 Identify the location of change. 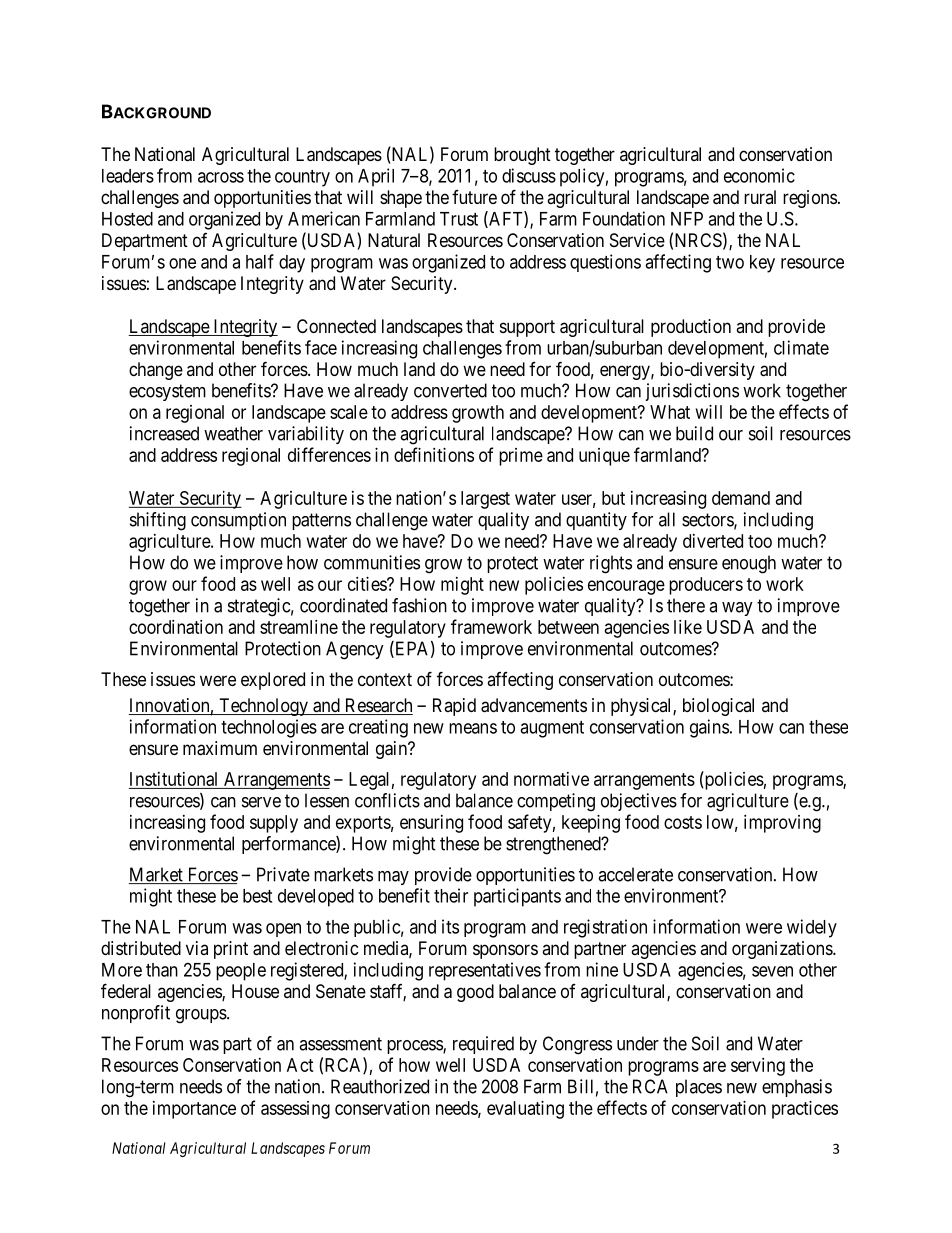
(156, 371).
